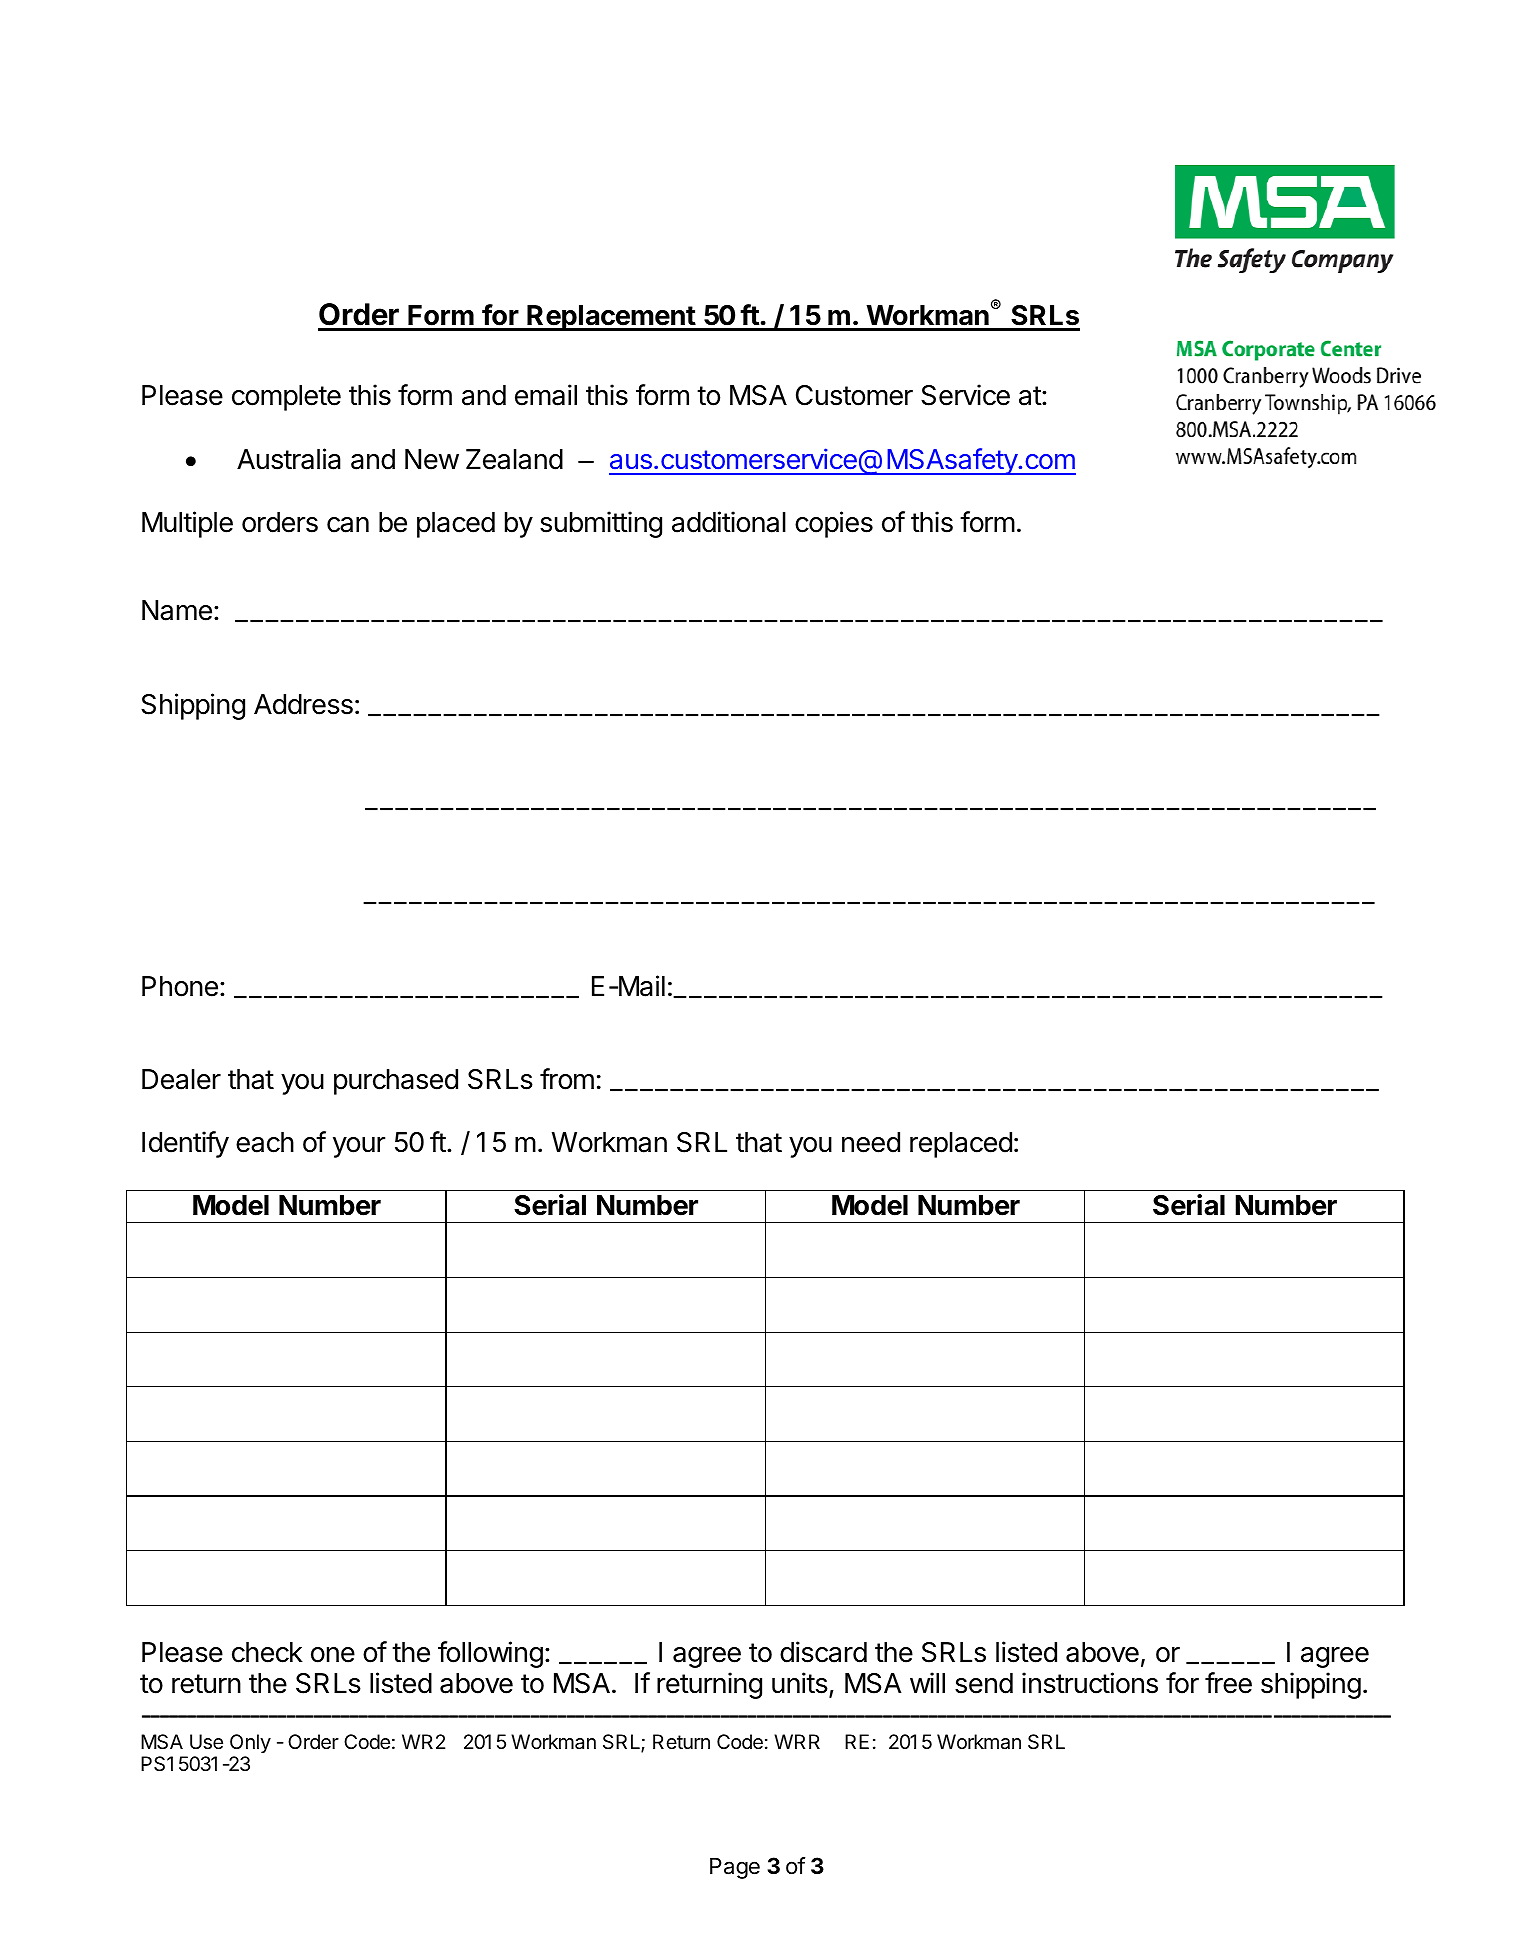  I want to click on copies, so click(834, 524).
